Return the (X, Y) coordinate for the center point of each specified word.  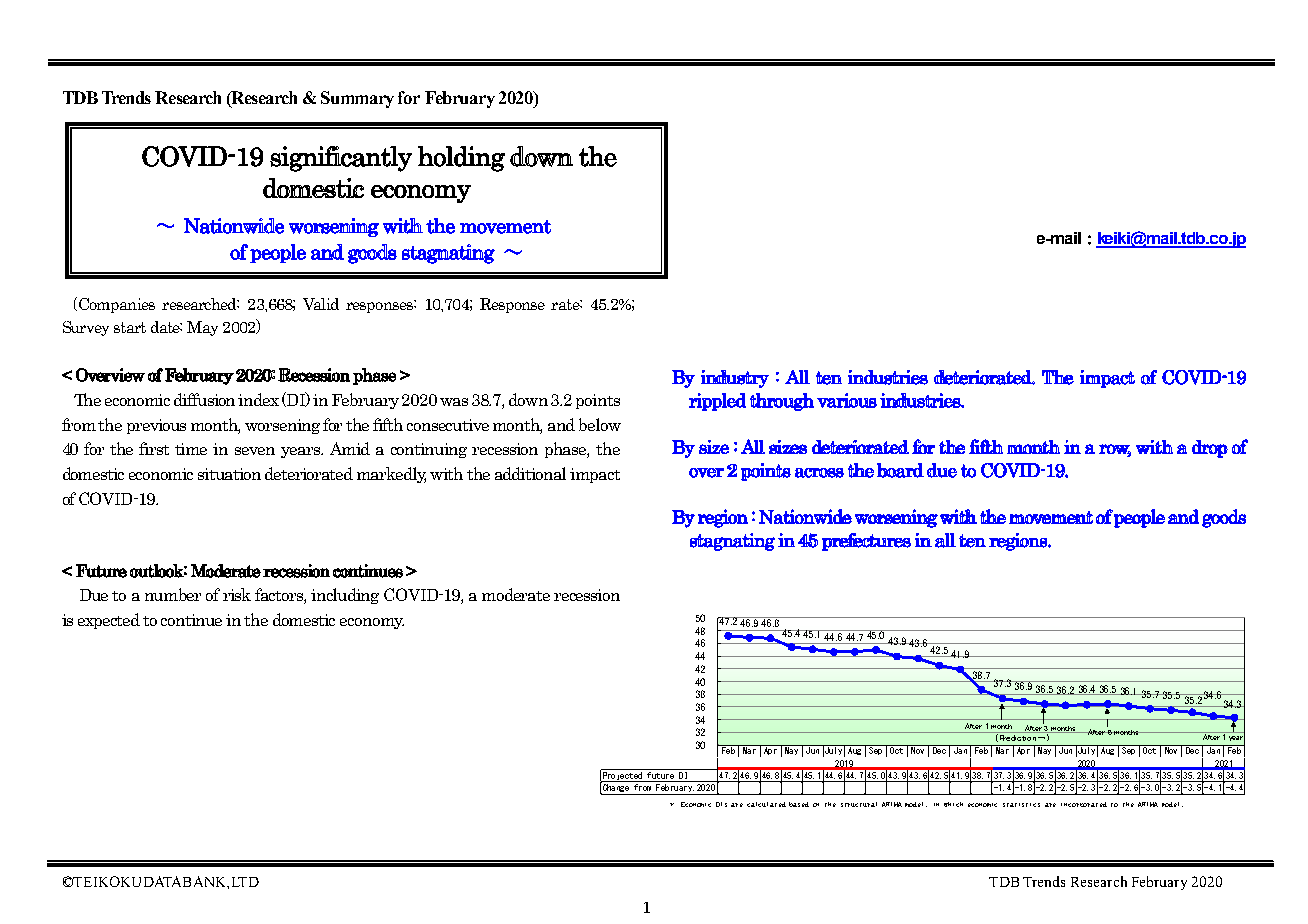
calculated (766, 804)
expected (109, 621)
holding (461, 159)
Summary (357, 99)
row (1115, 450)
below (600, 424)
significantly (341, 159)
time (191, 449)
